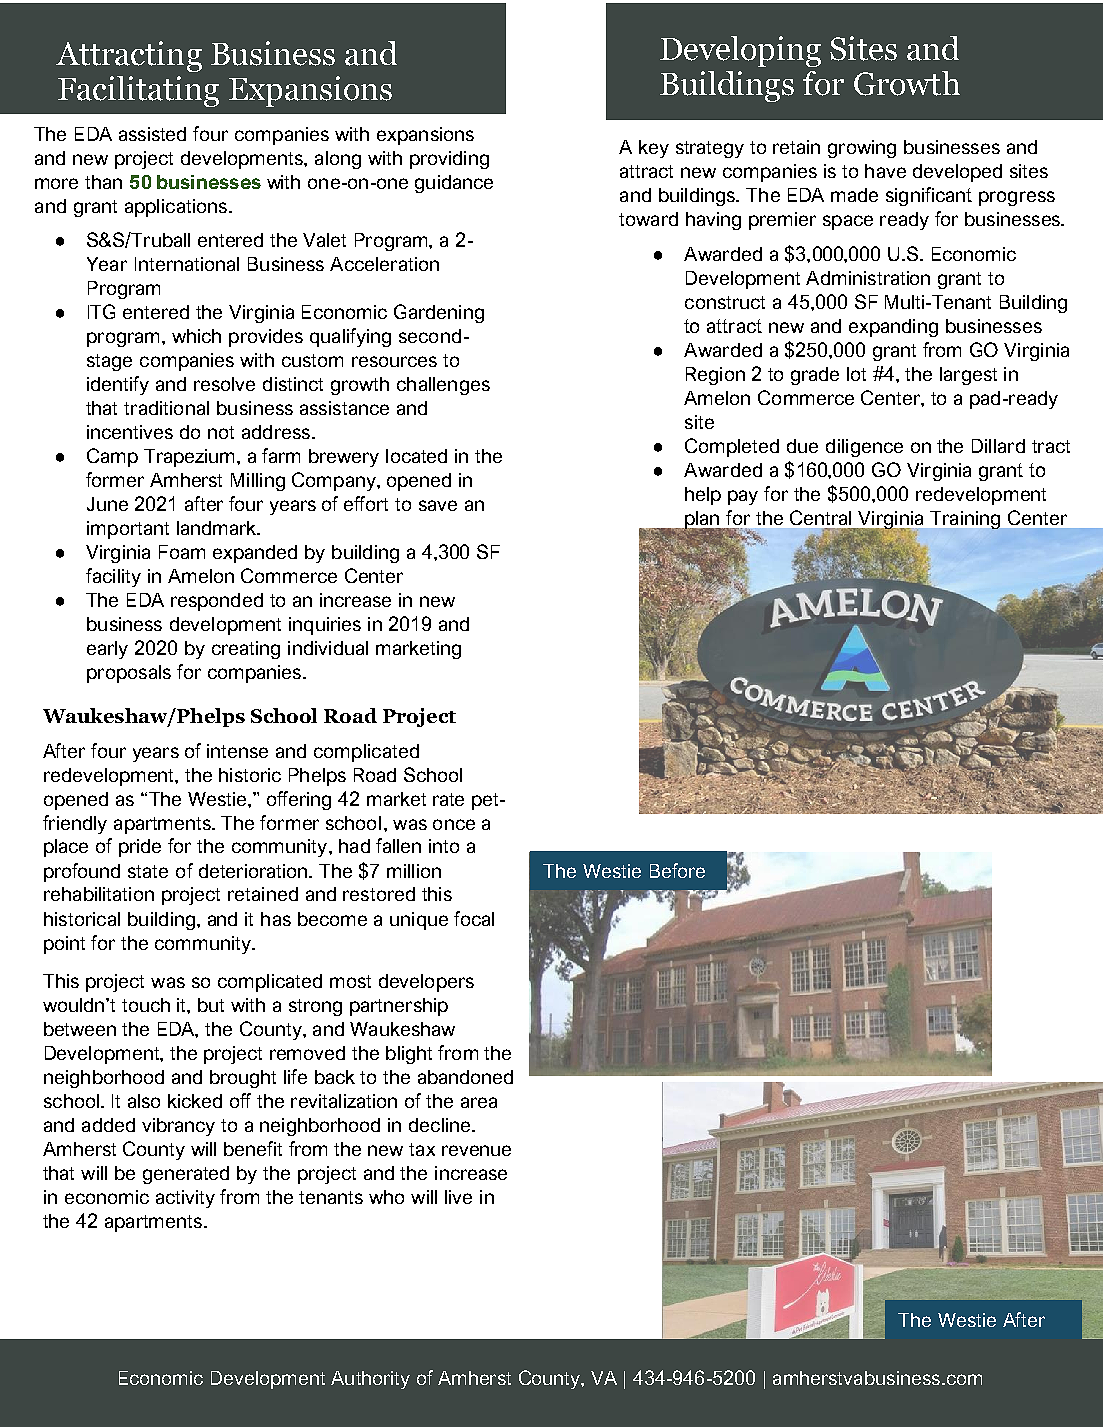 The image size is (1103, 1427). Describe the element at coordinates (196, 336) in the screenshot. I see `which` at that location.
